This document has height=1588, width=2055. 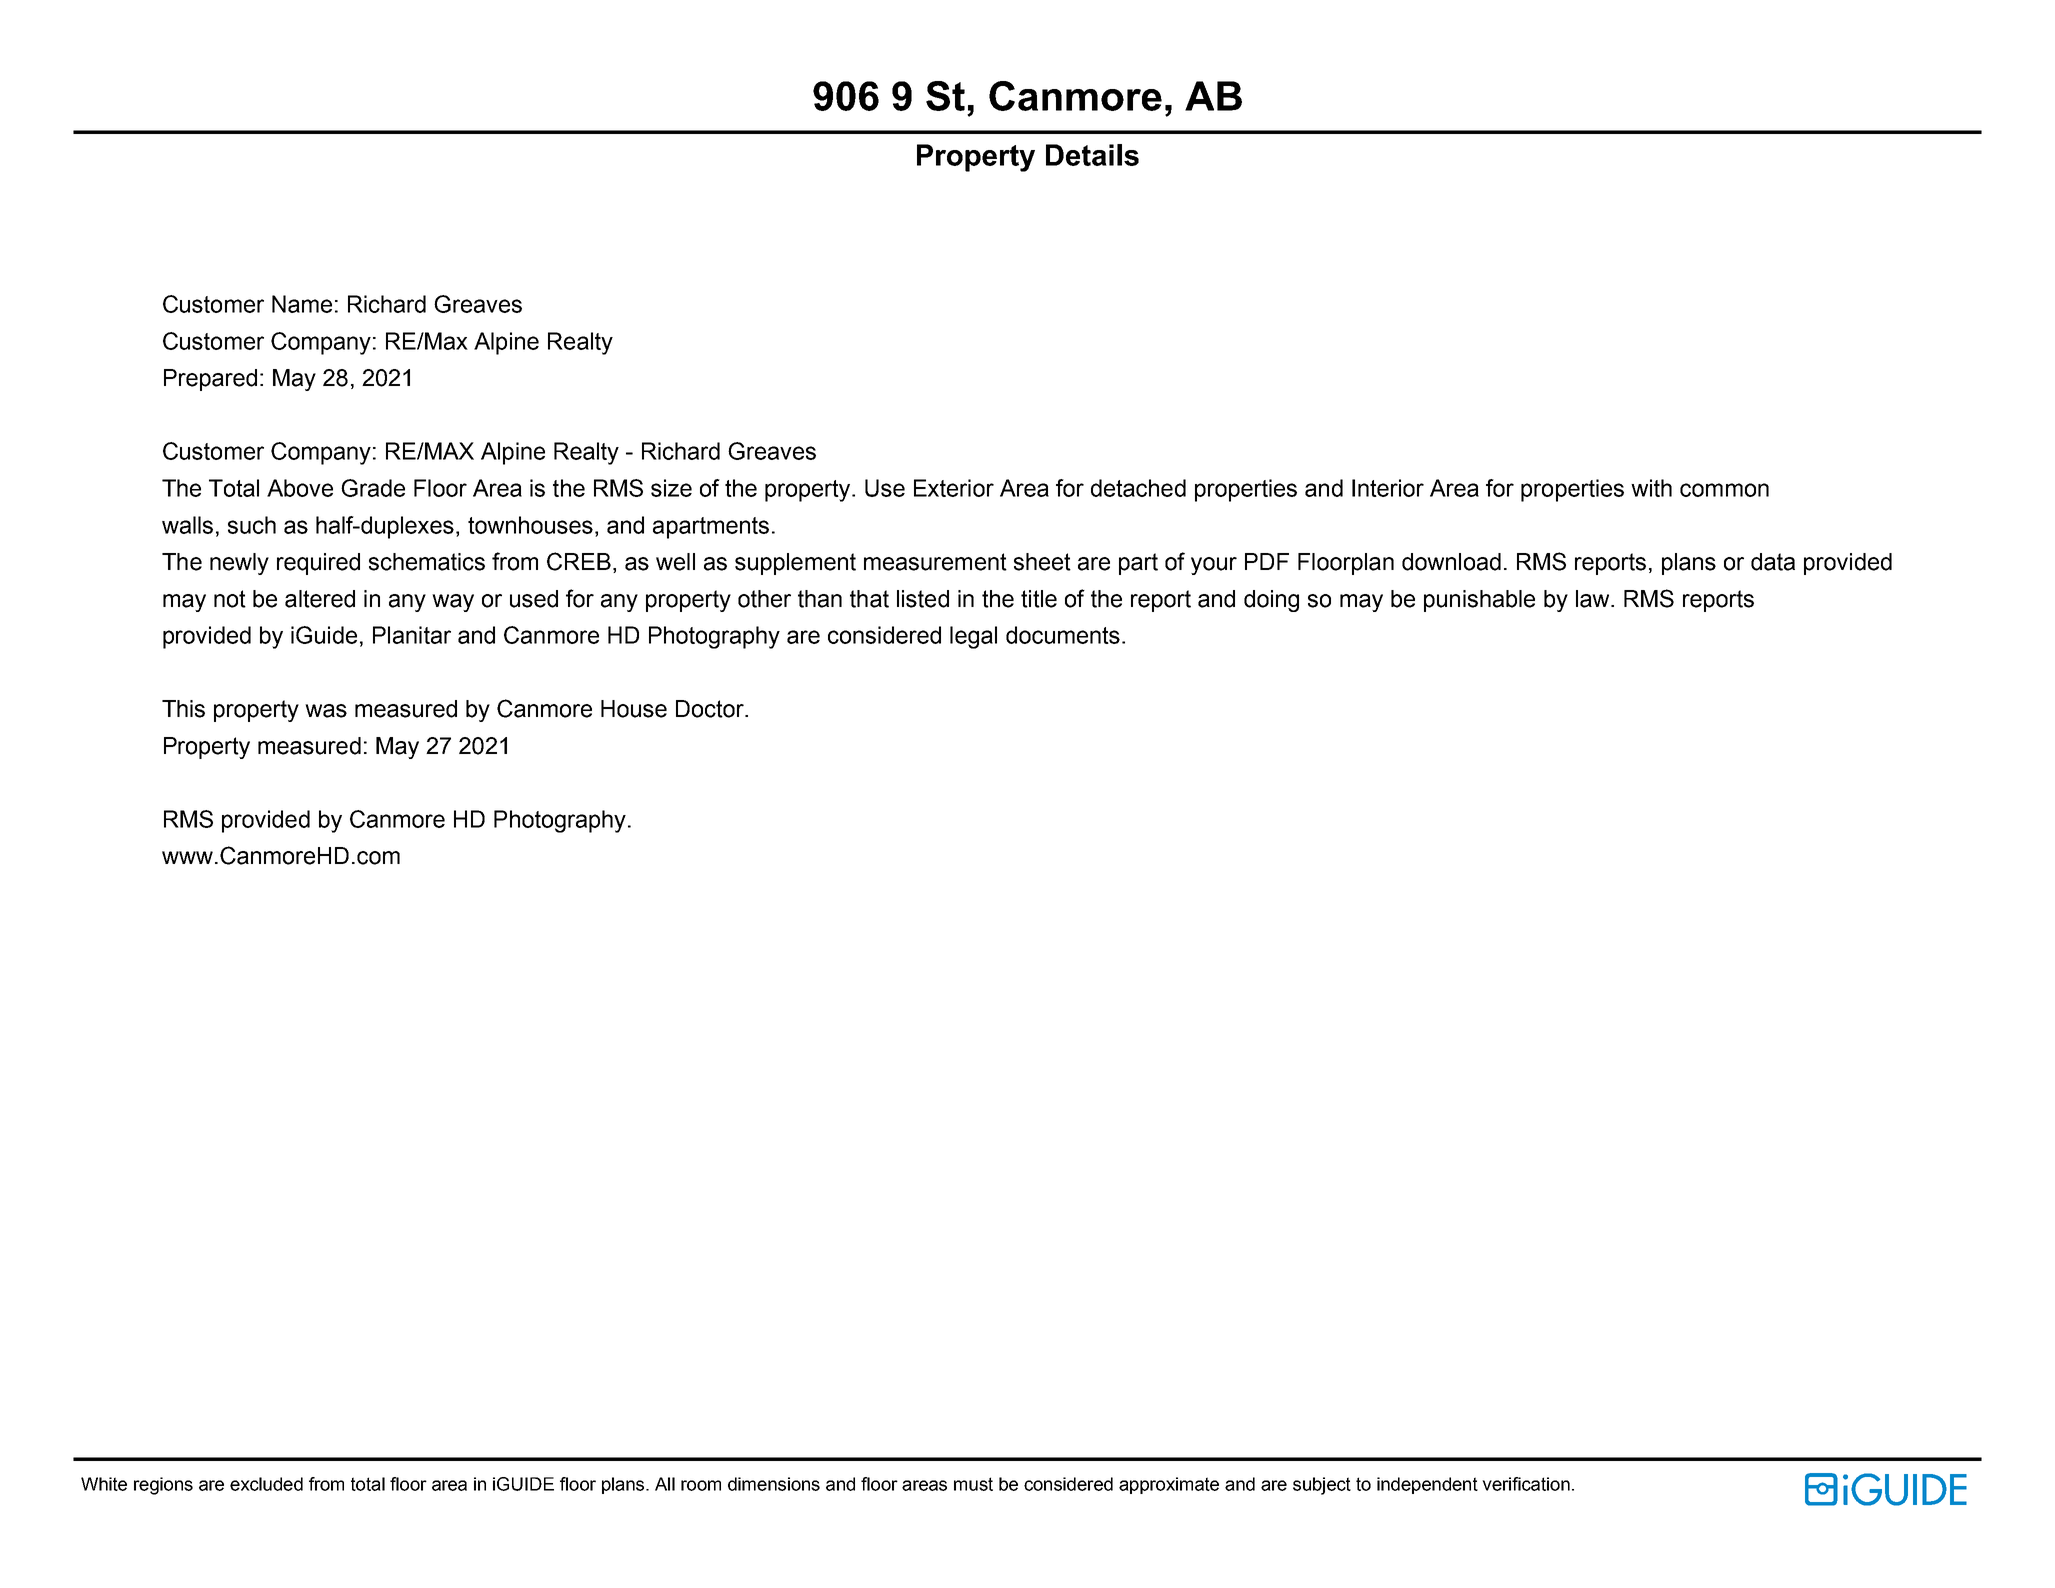 What do you see at coordinates (266, 1484) in the document?
I see `excluded` at bounding box center [266, 1484].
